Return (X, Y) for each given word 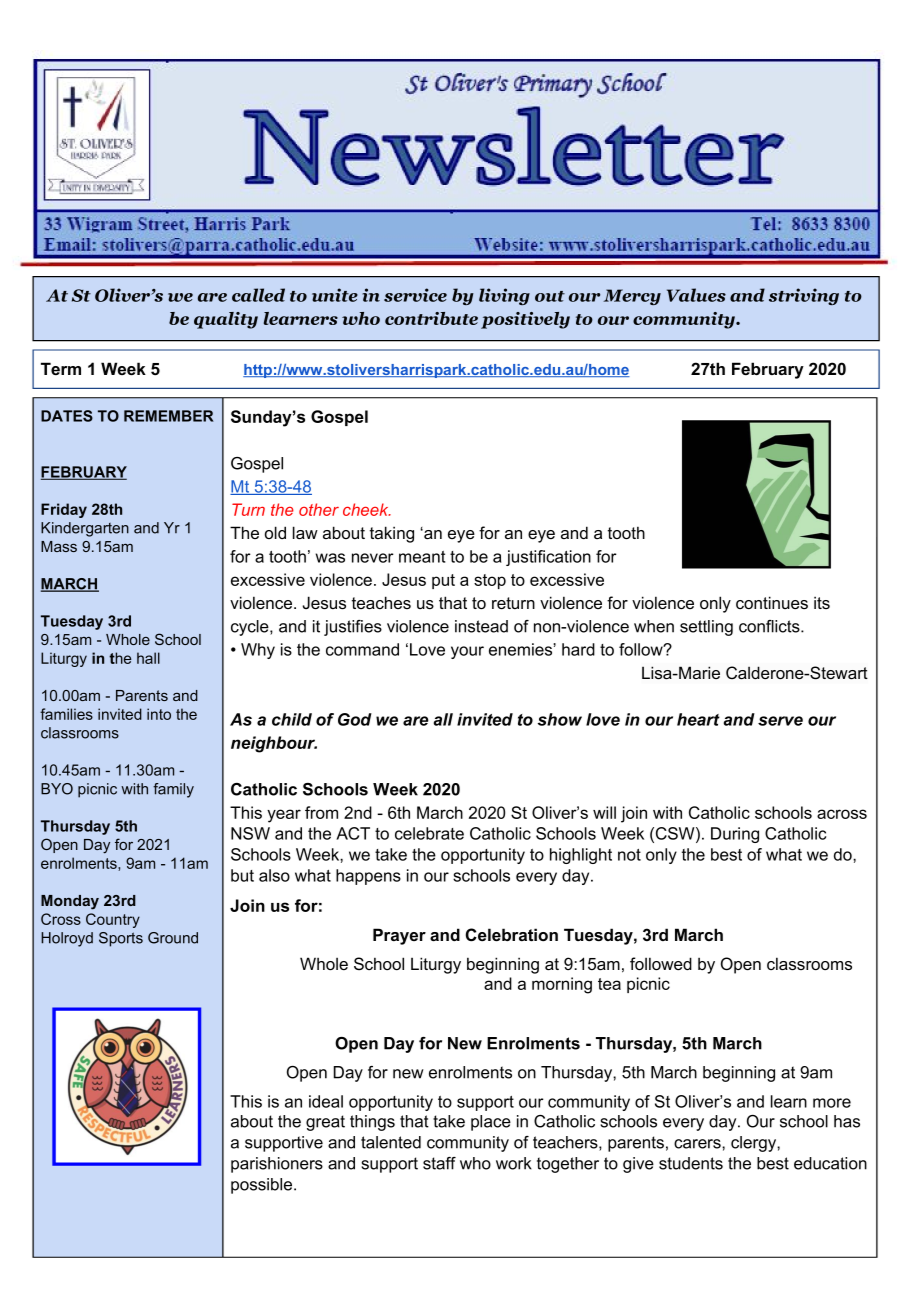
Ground (173, 938)
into (159, 714)
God (355, 719)
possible (263, 1186)
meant (422, 557)
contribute (431, 318)
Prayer (399, 936)
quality (226, 320)
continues (772, 602)
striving (804, 296)
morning (562, 985)
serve (780, 721)
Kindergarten (85, 529)
